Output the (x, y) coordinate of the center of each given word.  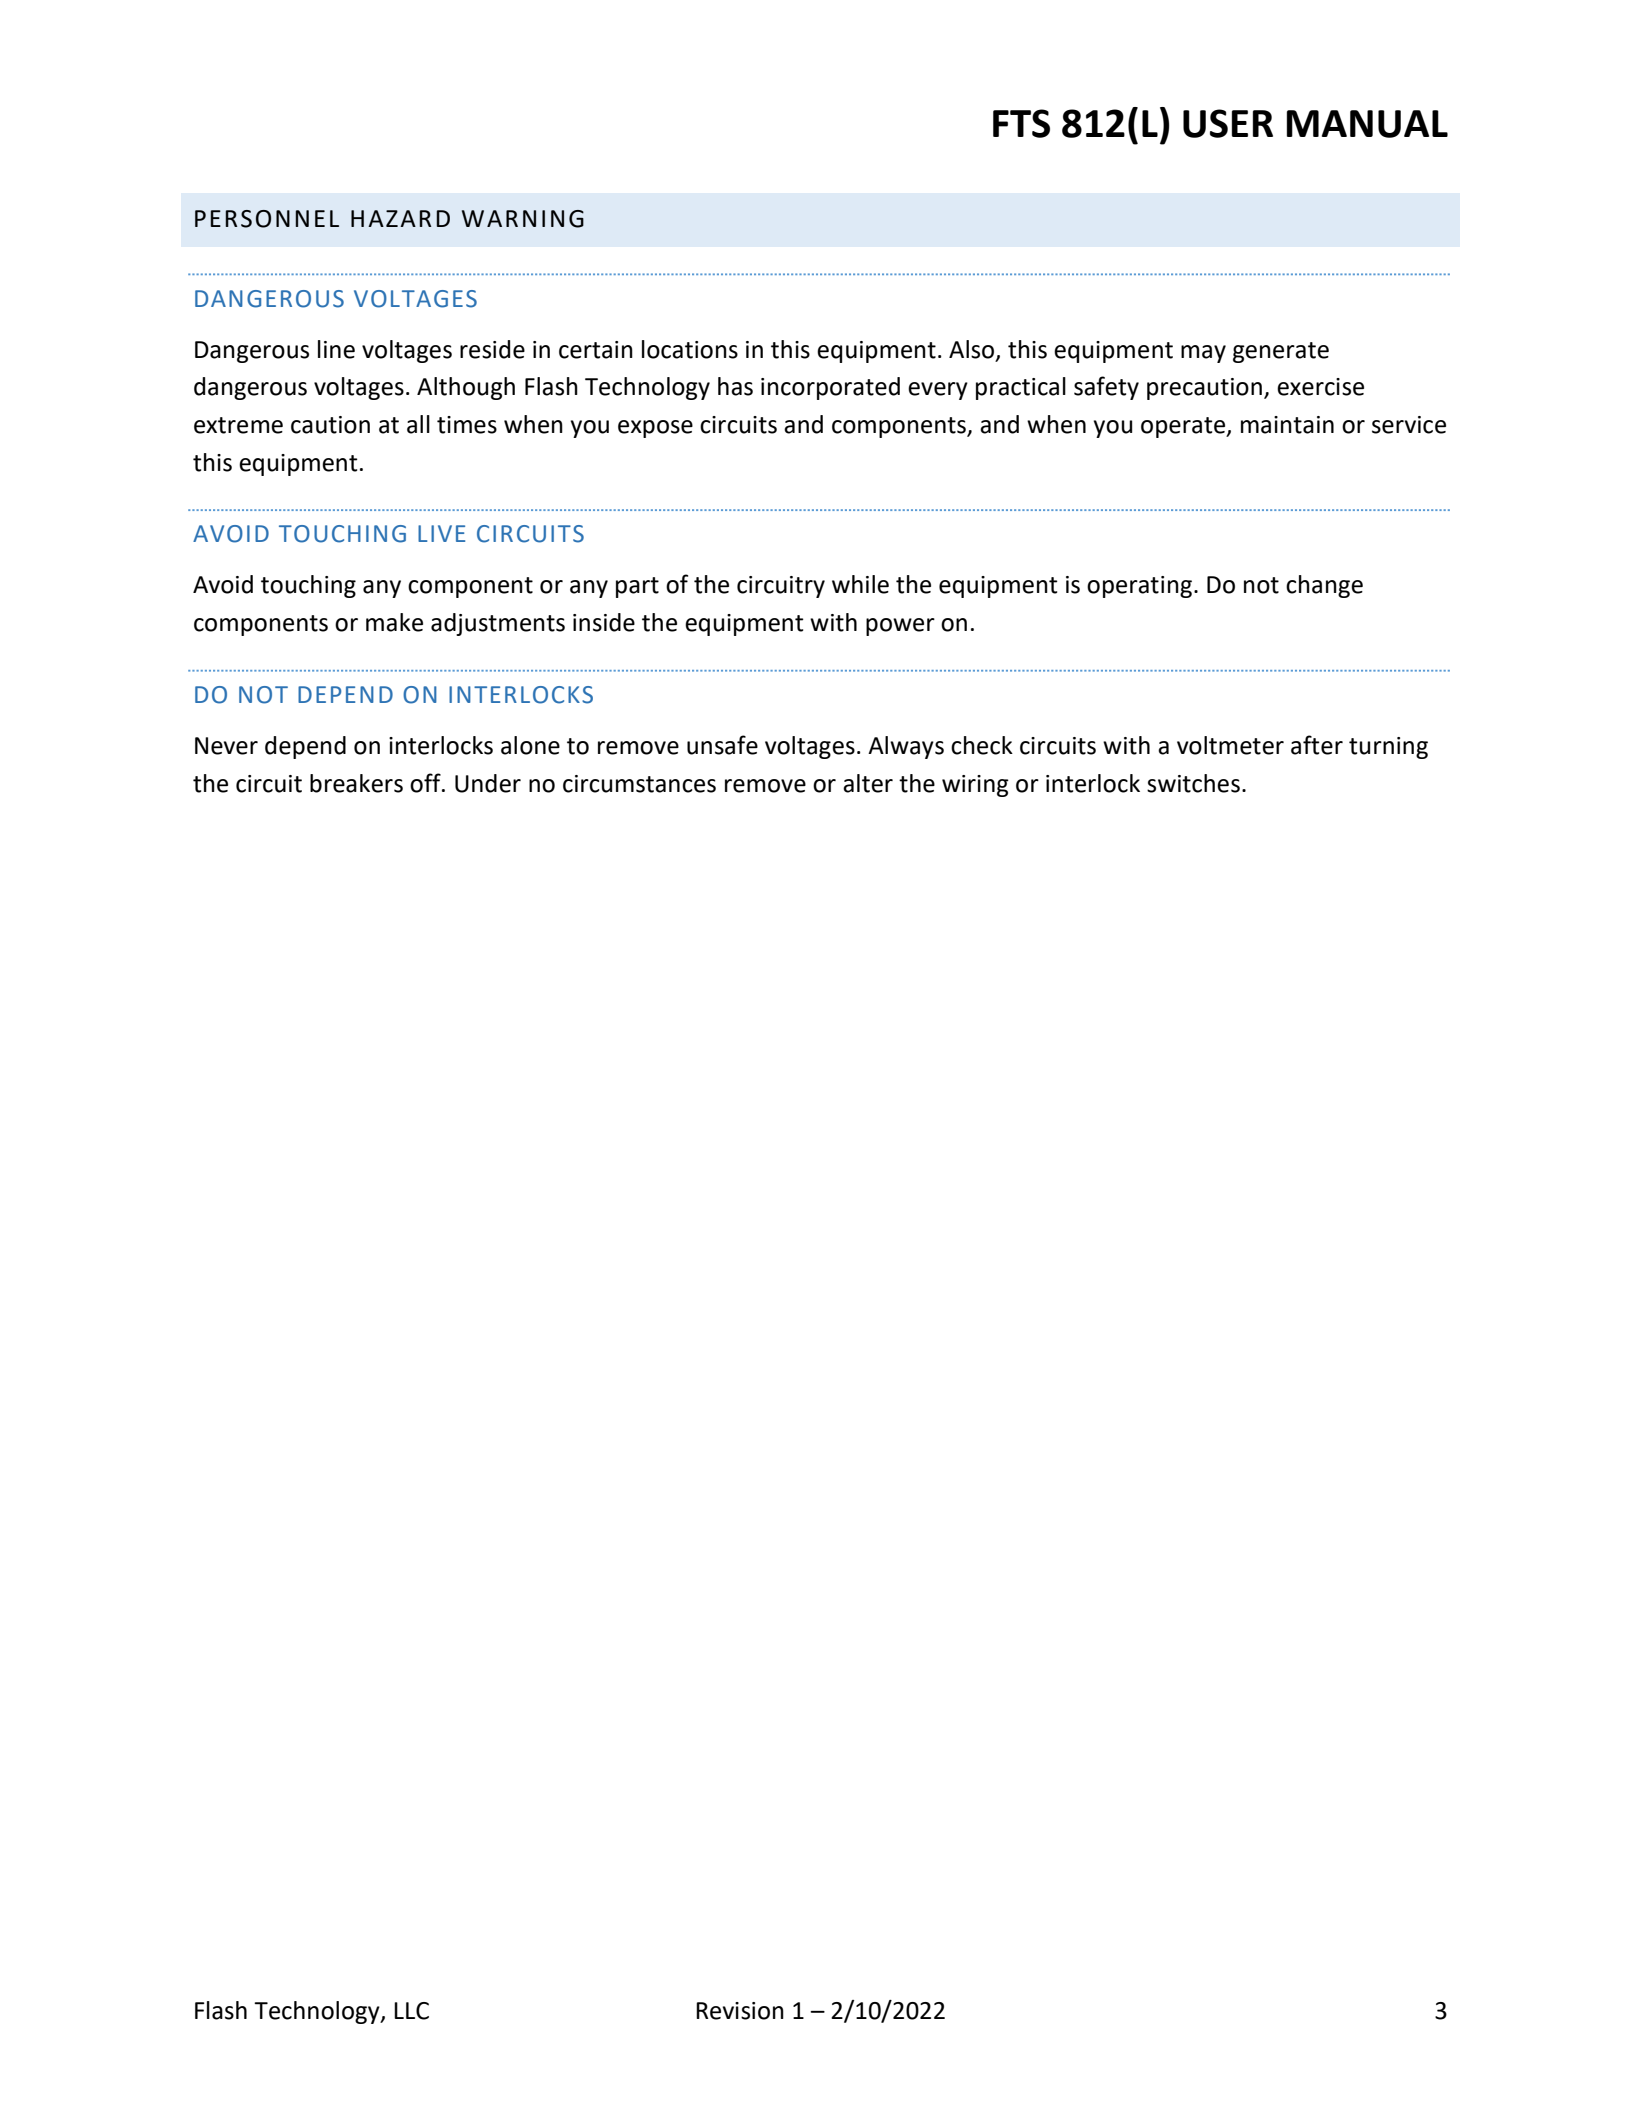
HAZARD (400, 218)
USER (1228, 123)
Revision (740, 2011)
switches (1193, 783)
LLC (411, 2011)
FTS (1021, 123)
